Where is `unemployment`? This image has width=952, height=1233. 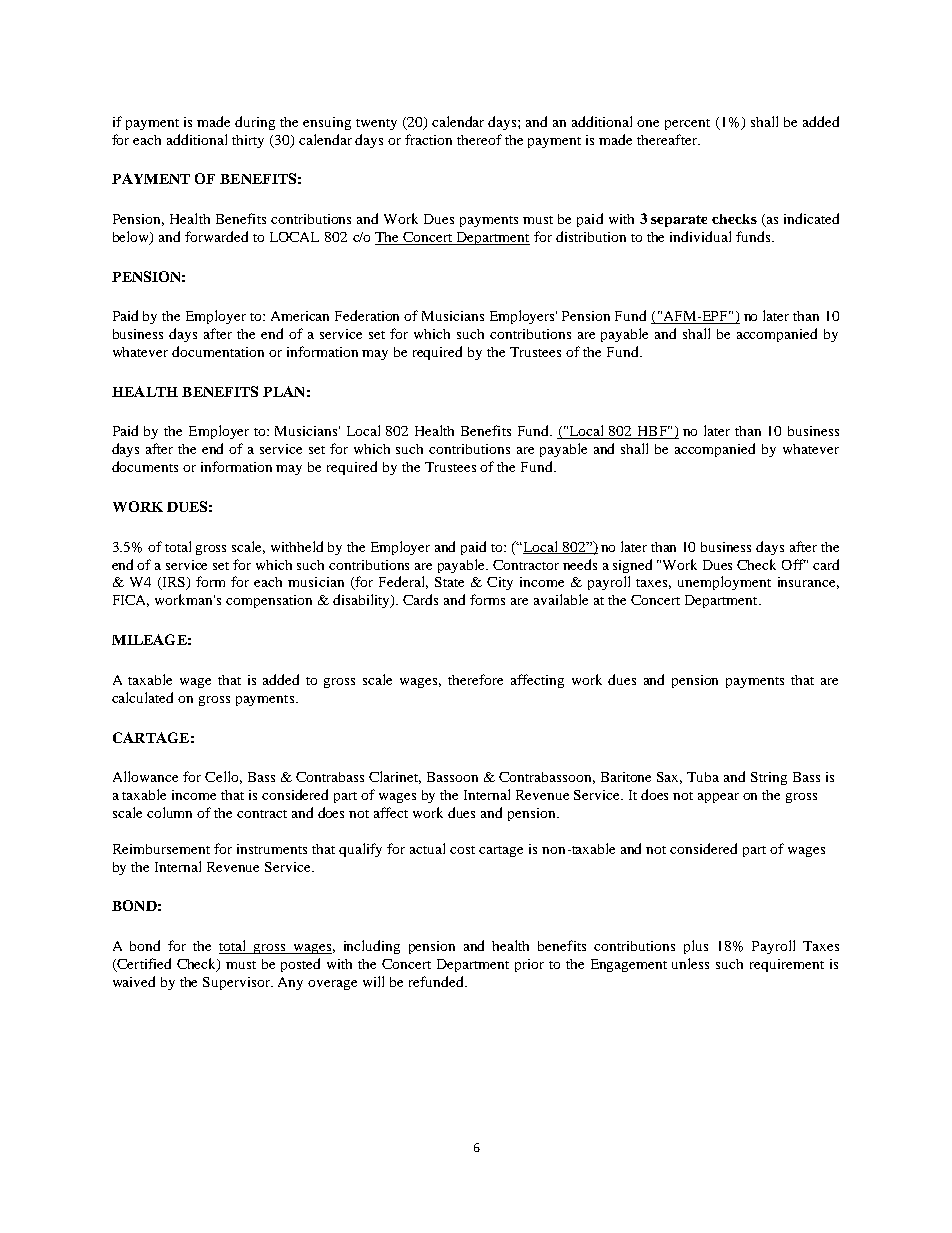 unemployment is located at coordinates (724, 583).
